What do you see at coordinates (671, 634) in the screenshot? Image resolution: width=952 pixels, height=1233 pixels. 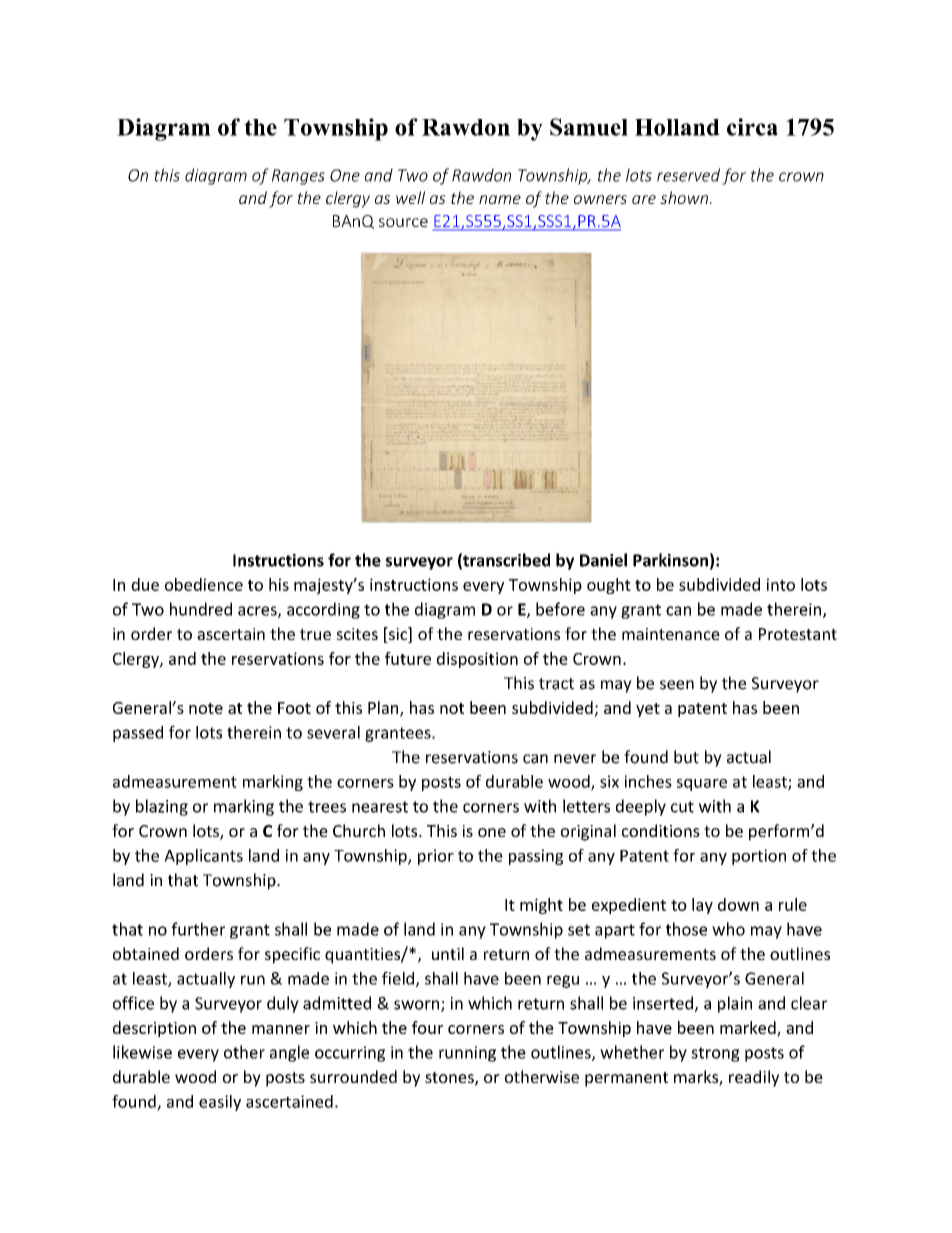 I see `maintenance` at bounding box center [671, 634].
